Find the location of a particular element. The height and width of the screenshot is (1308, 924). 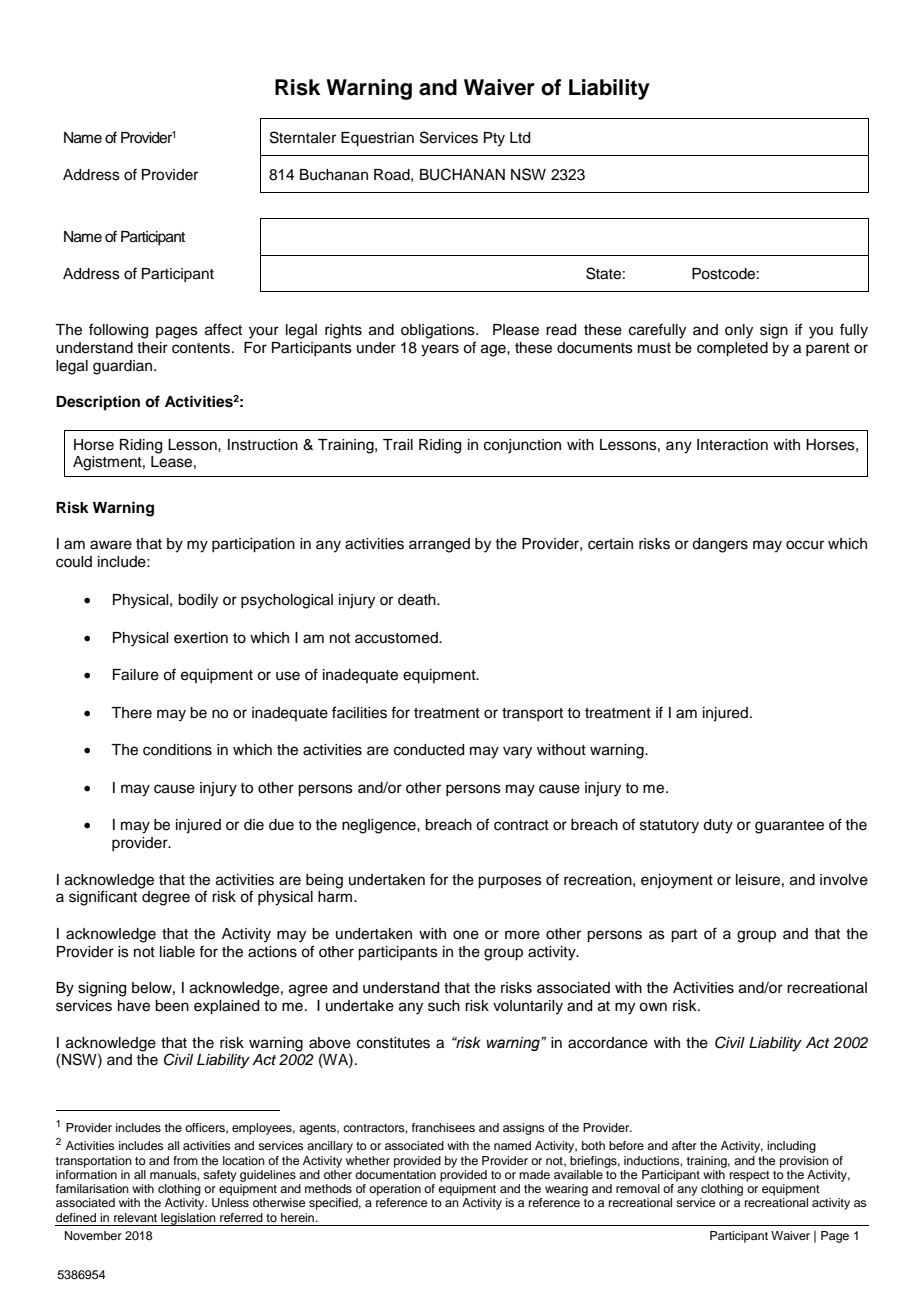

Equestrian is located at coordinates (377, 139).
